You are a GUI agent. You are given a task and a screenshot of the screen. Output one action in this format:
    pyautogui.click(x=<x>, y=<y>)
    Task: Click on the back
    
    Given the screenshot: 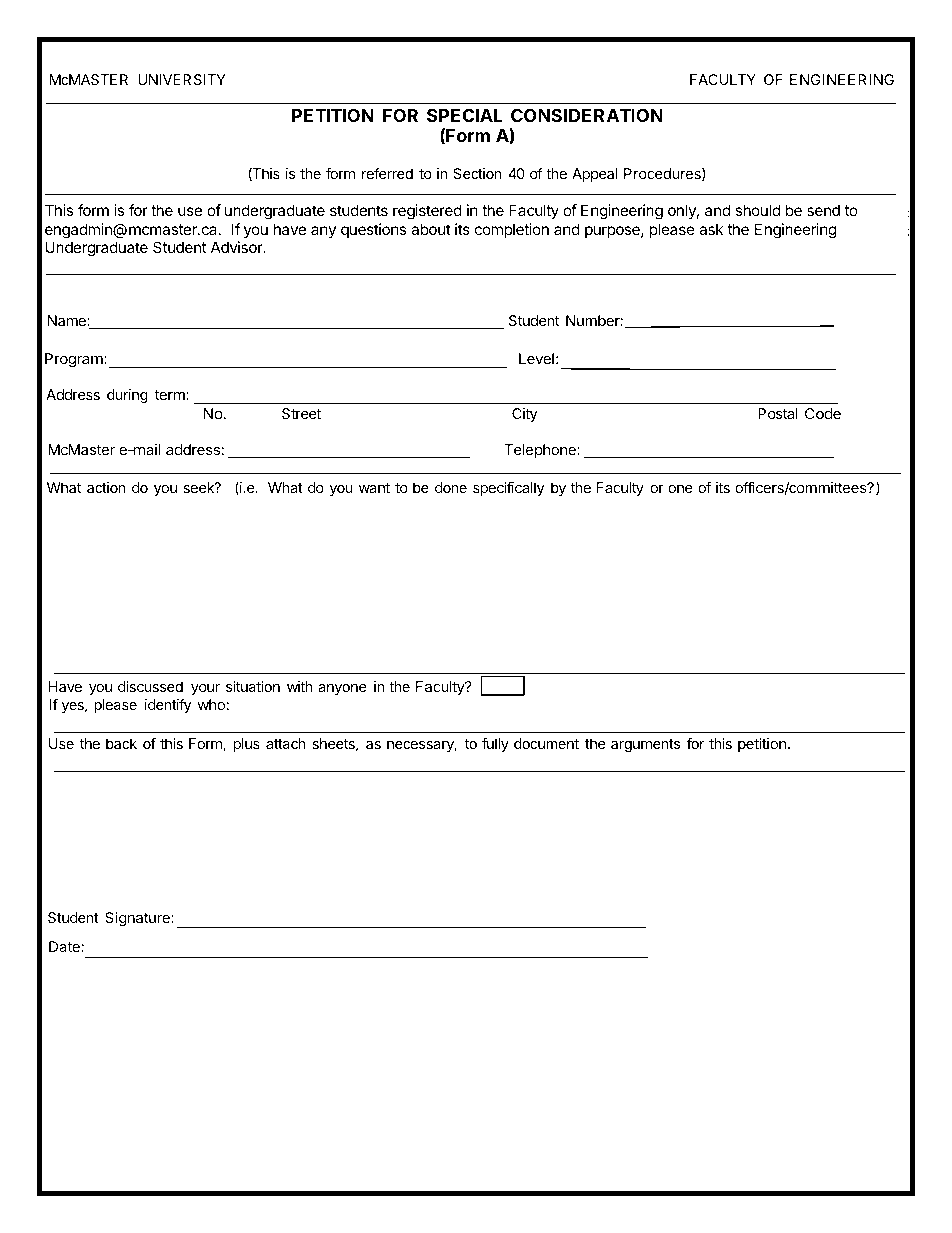 What is the action you would take?
    pyautogui.click(x=121, y=743)
